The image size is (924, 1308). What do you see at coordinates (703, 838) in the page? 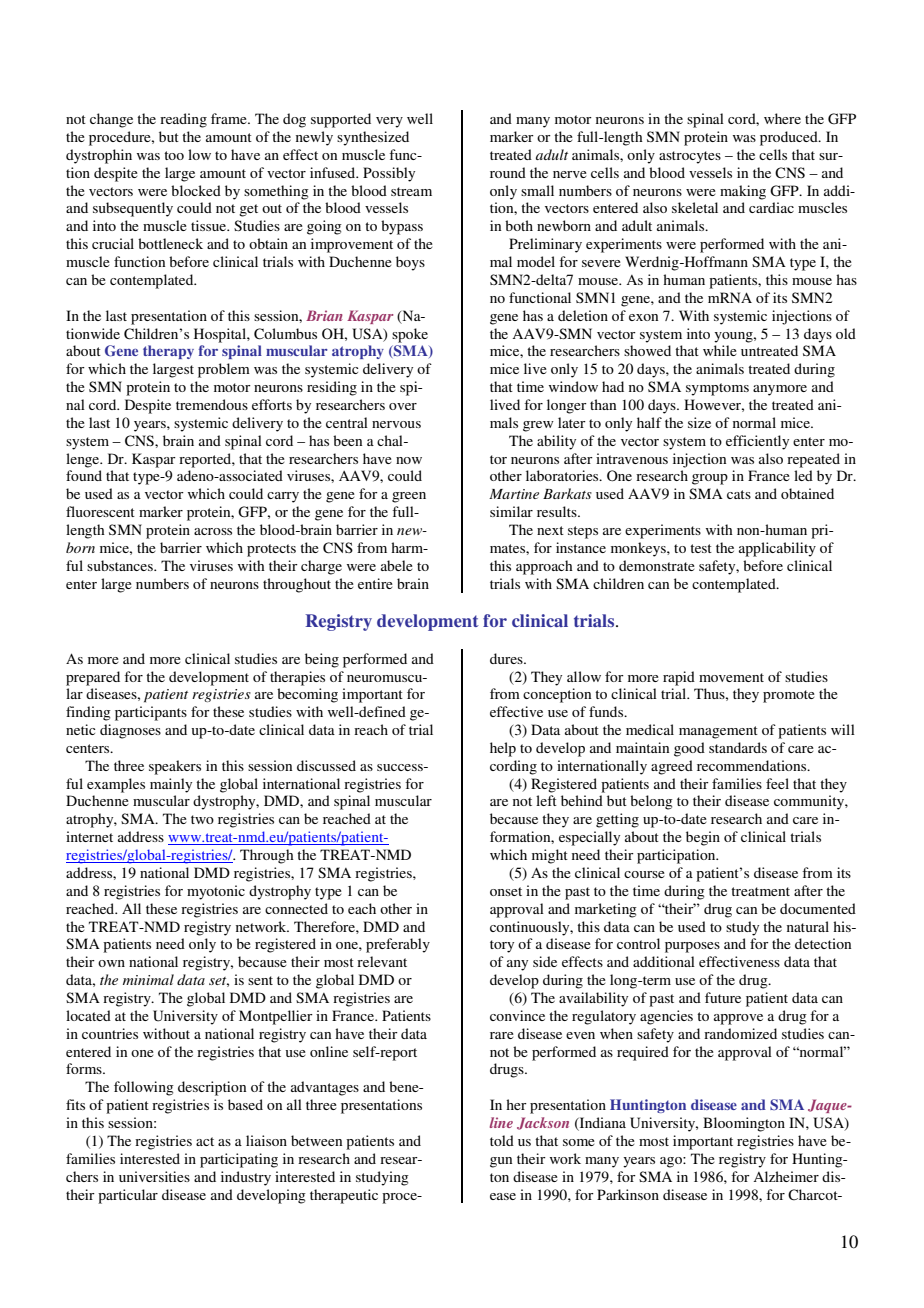
I see `begin` at bounding box center [703, 838].
